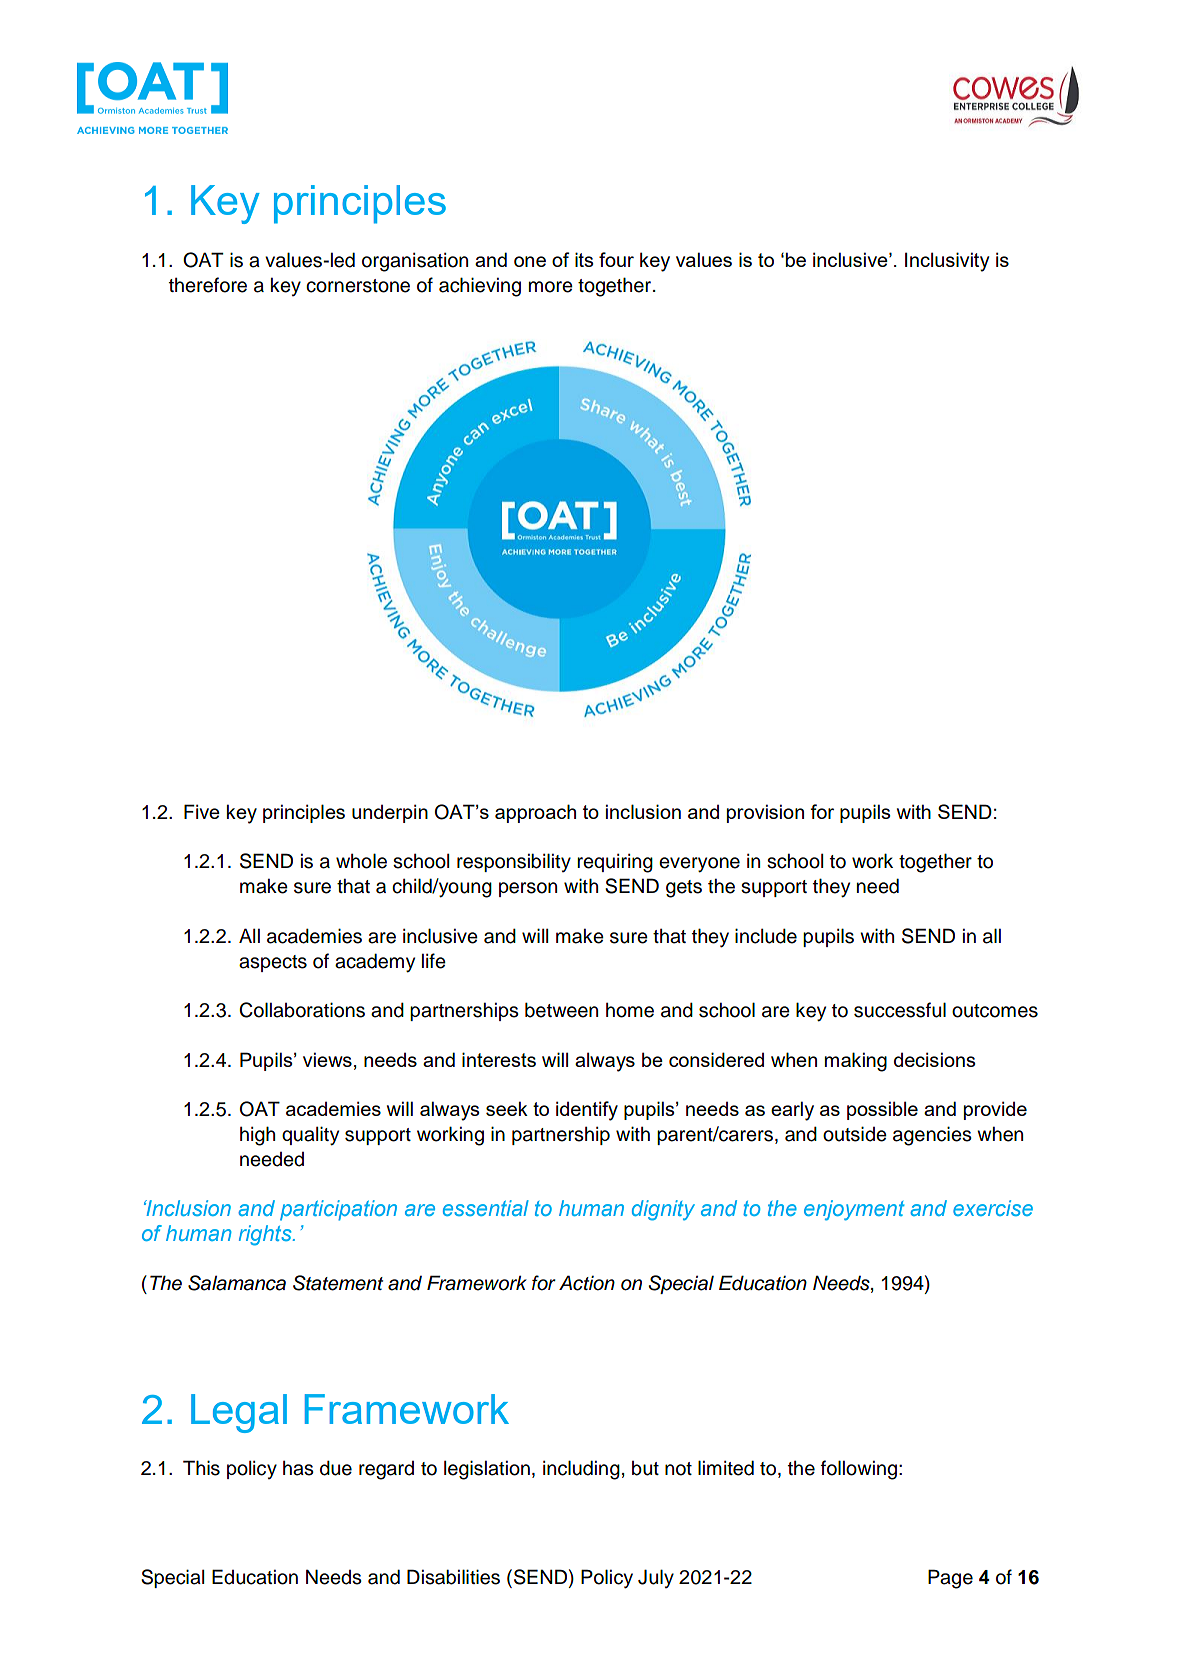 Image resolution: width=1180 pixels, height=1670 pixels. What do you see at coordinates (950, 1579) in the document?
I see `Page` at bounding box center [950, 1579].
